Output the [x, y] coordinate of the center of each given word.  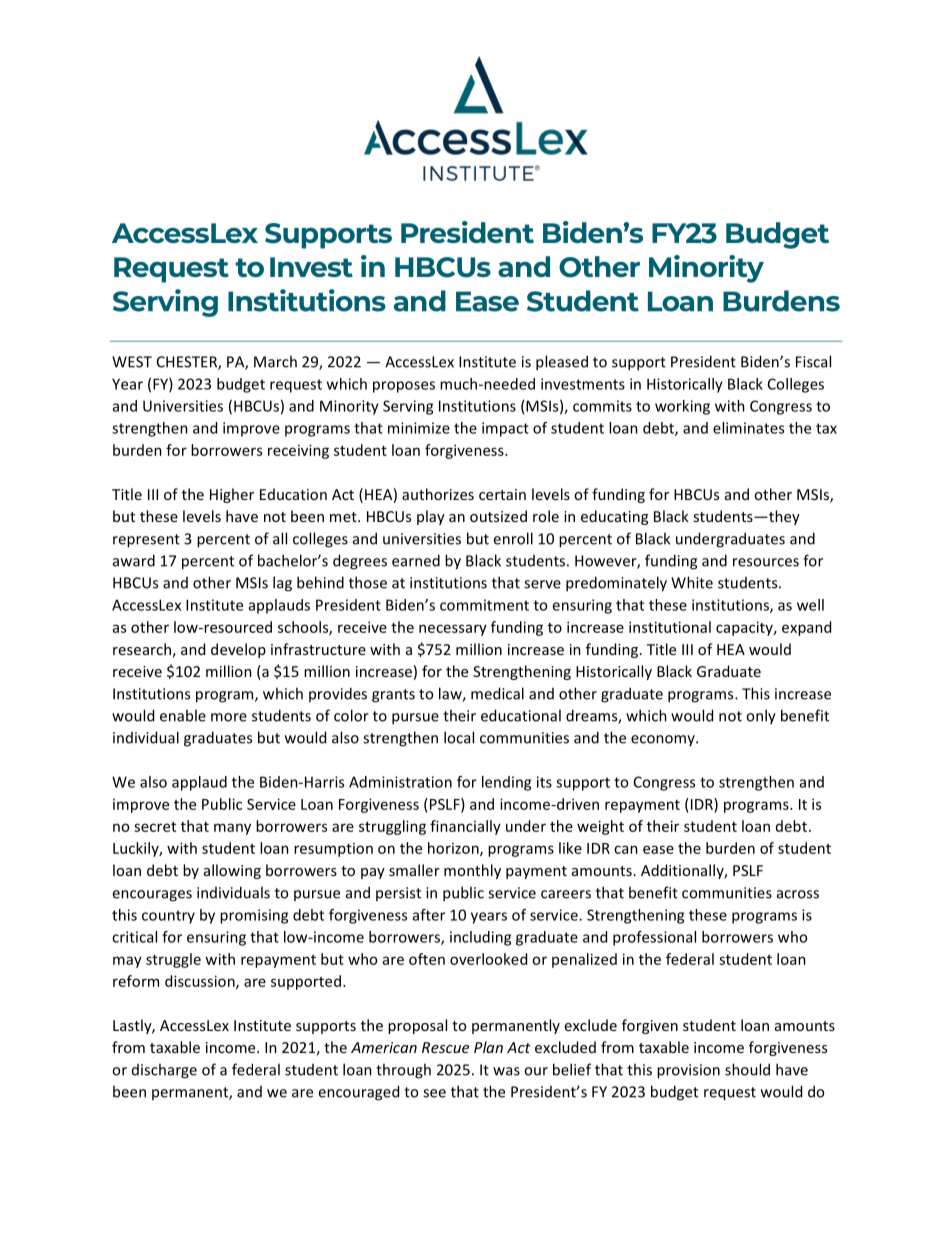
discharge [164, 1071]
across [798, 894]
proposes [404, 387]
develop [238, 650]
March [275, 361]
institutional [670, 627]
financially [465, 827]
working [682, 407]
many [232, 829]
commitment [484, 605]
